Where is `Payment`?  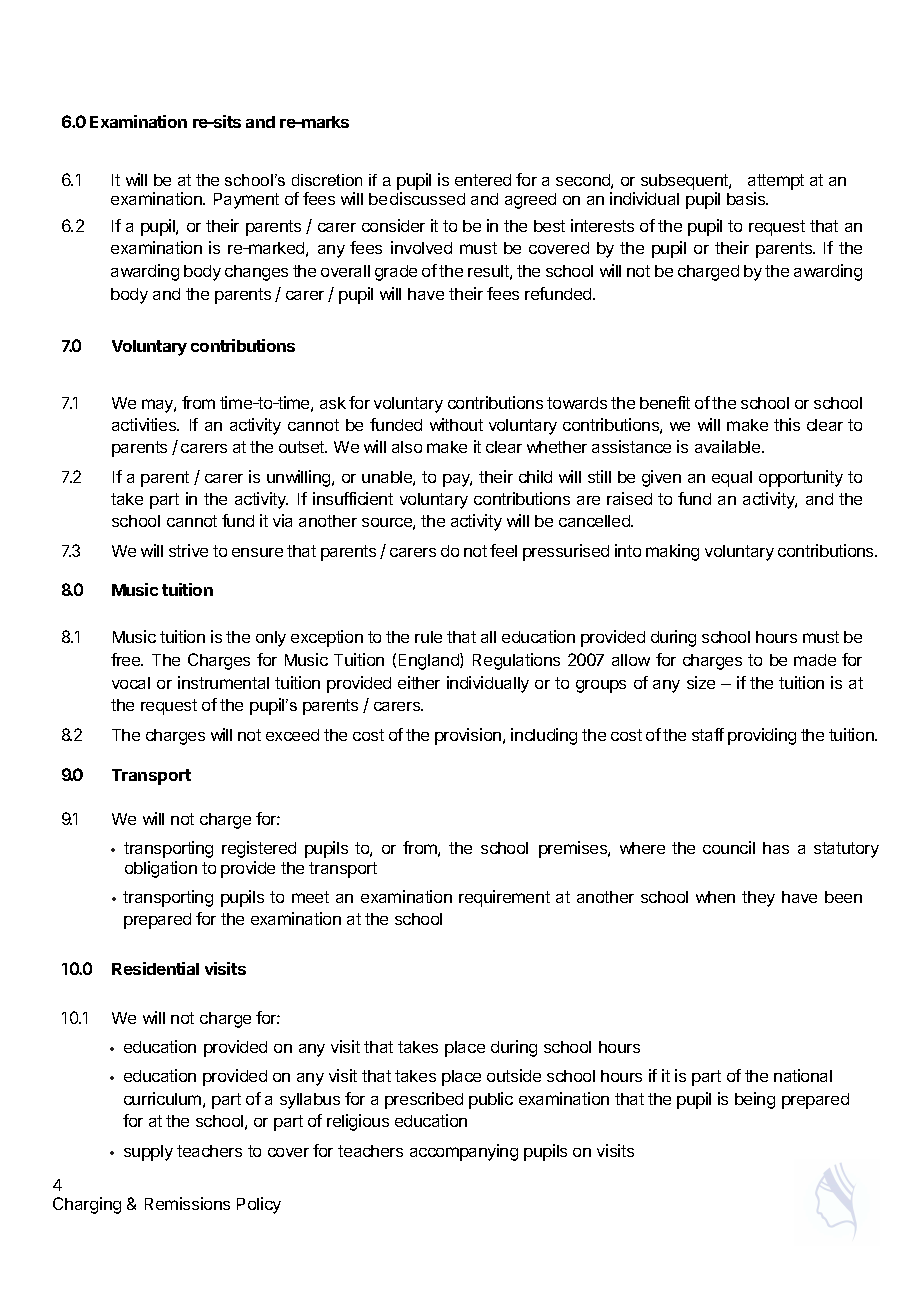
Payment is located at coordinates (246, 201).
